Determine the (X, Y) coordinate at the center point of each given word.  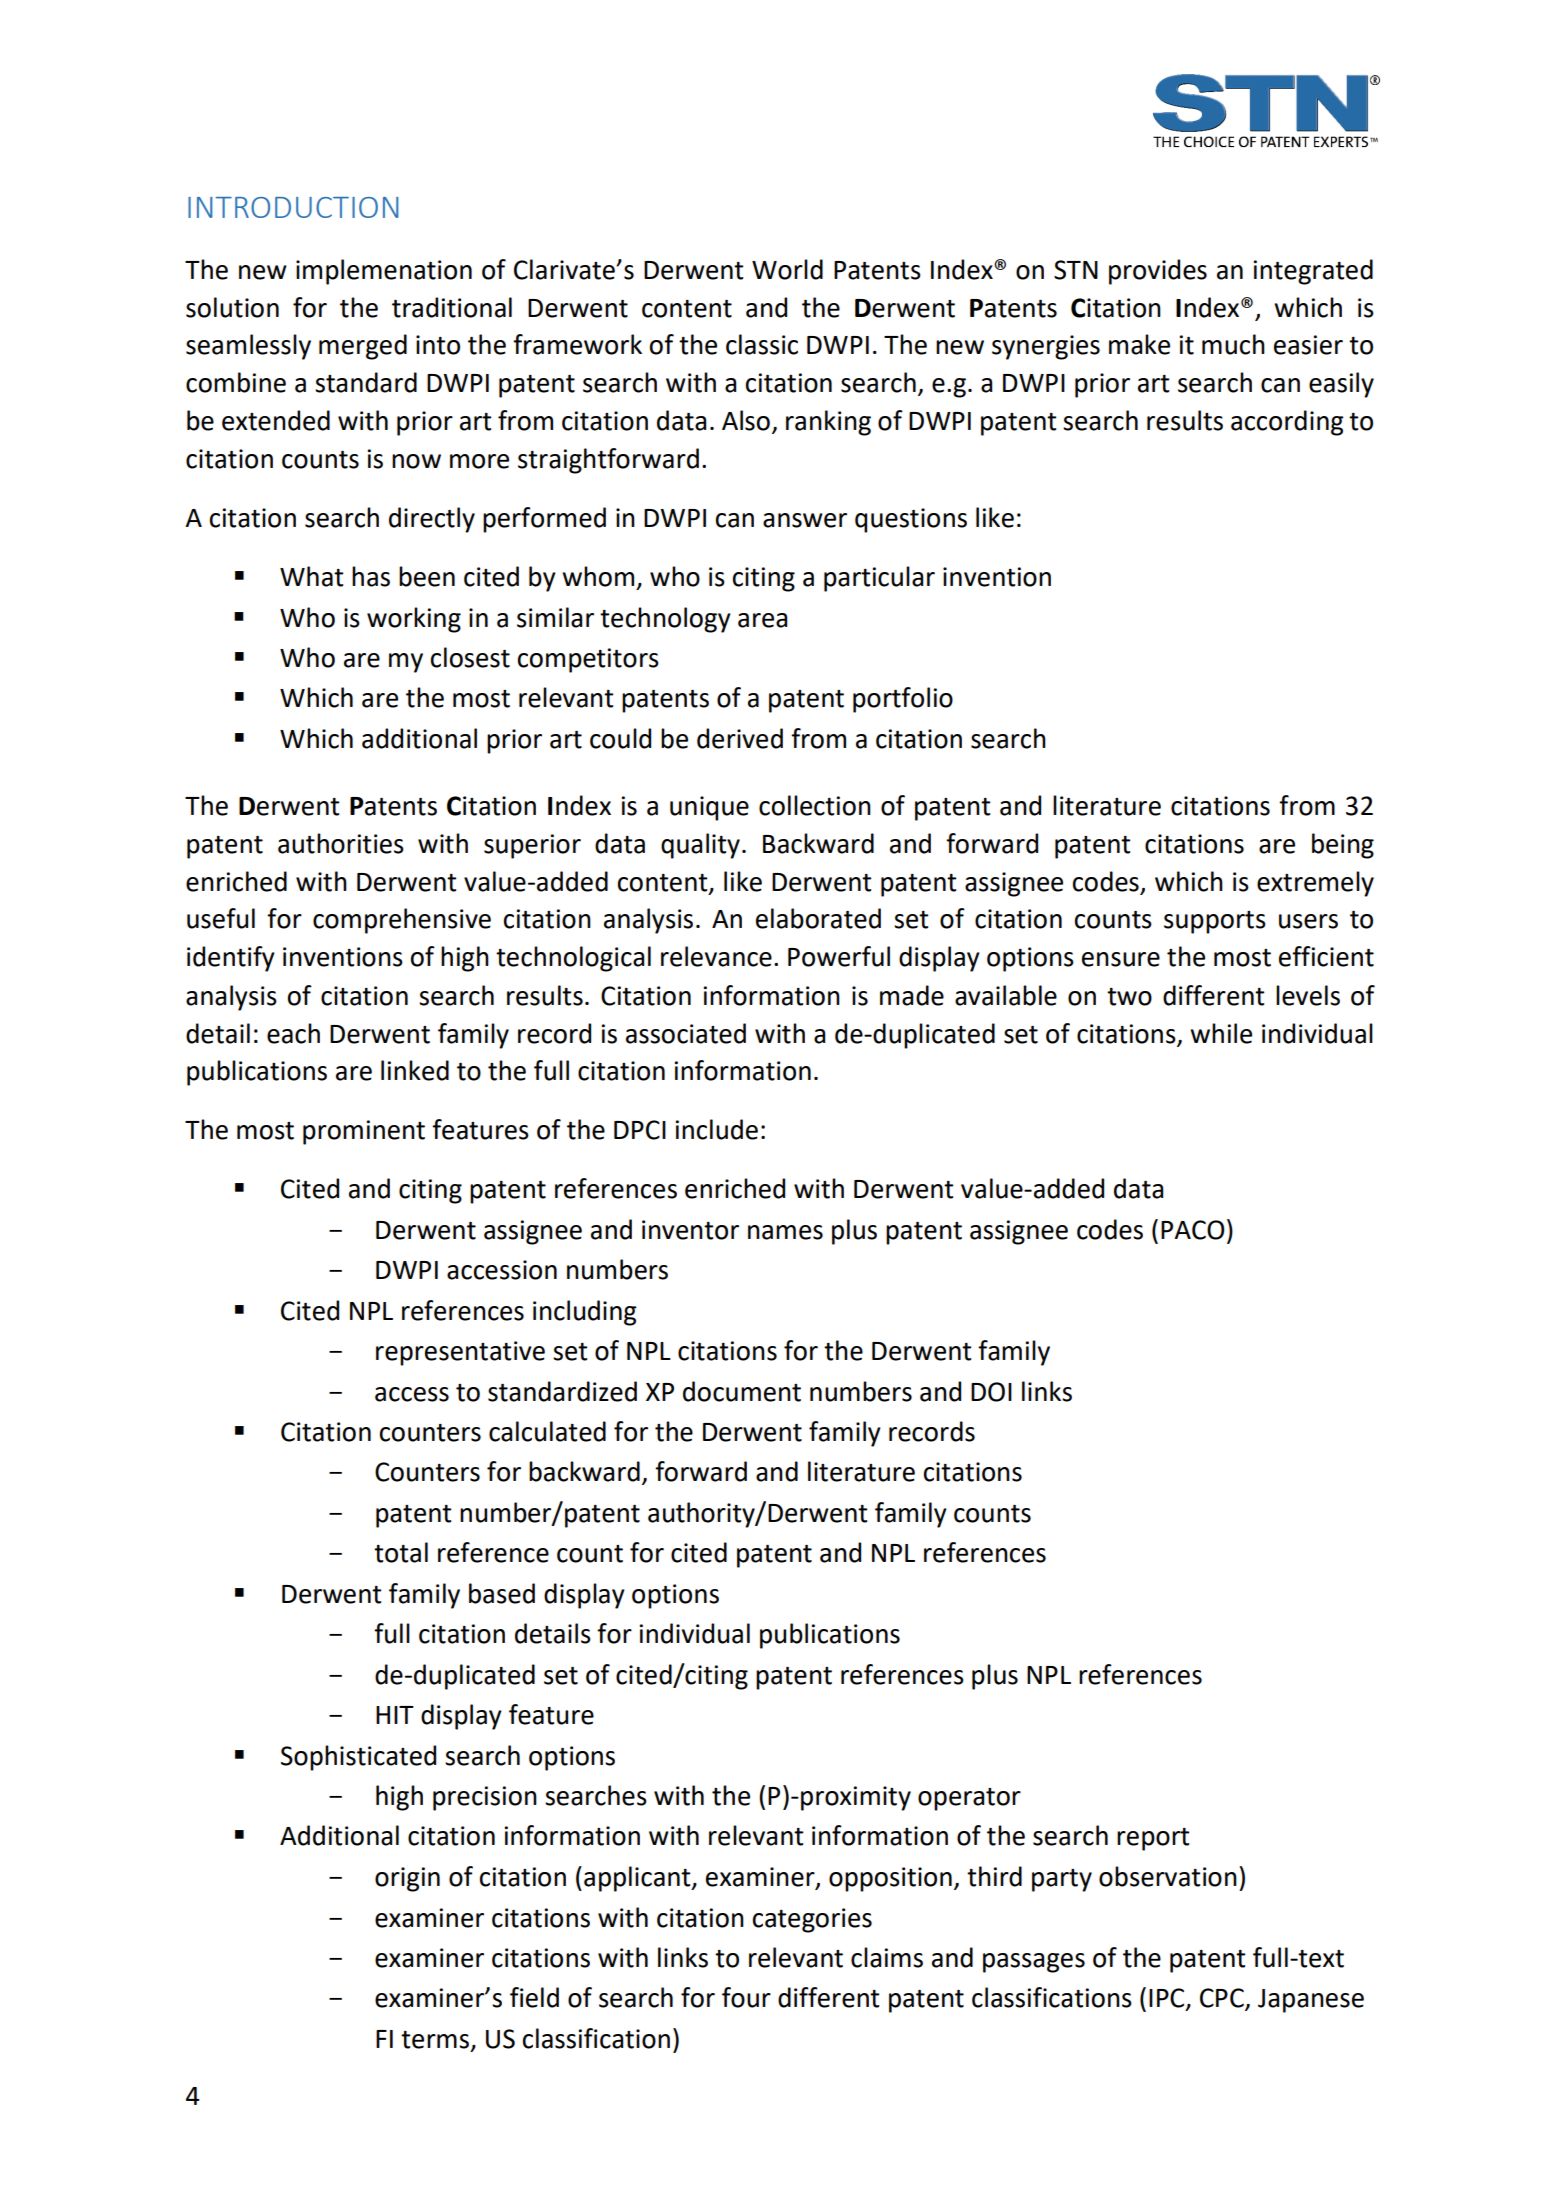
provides (1158, 272)
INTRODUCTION (293, 207)
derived (740, 738)
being (1343, 846)
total (401, 1552)
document (742, 1391)
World (787, 269)
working (414, 620)
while (1221, 1033)
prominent (364, 1132)
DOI (991, 1392)
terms (435, 2040)
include (716, 1129)
